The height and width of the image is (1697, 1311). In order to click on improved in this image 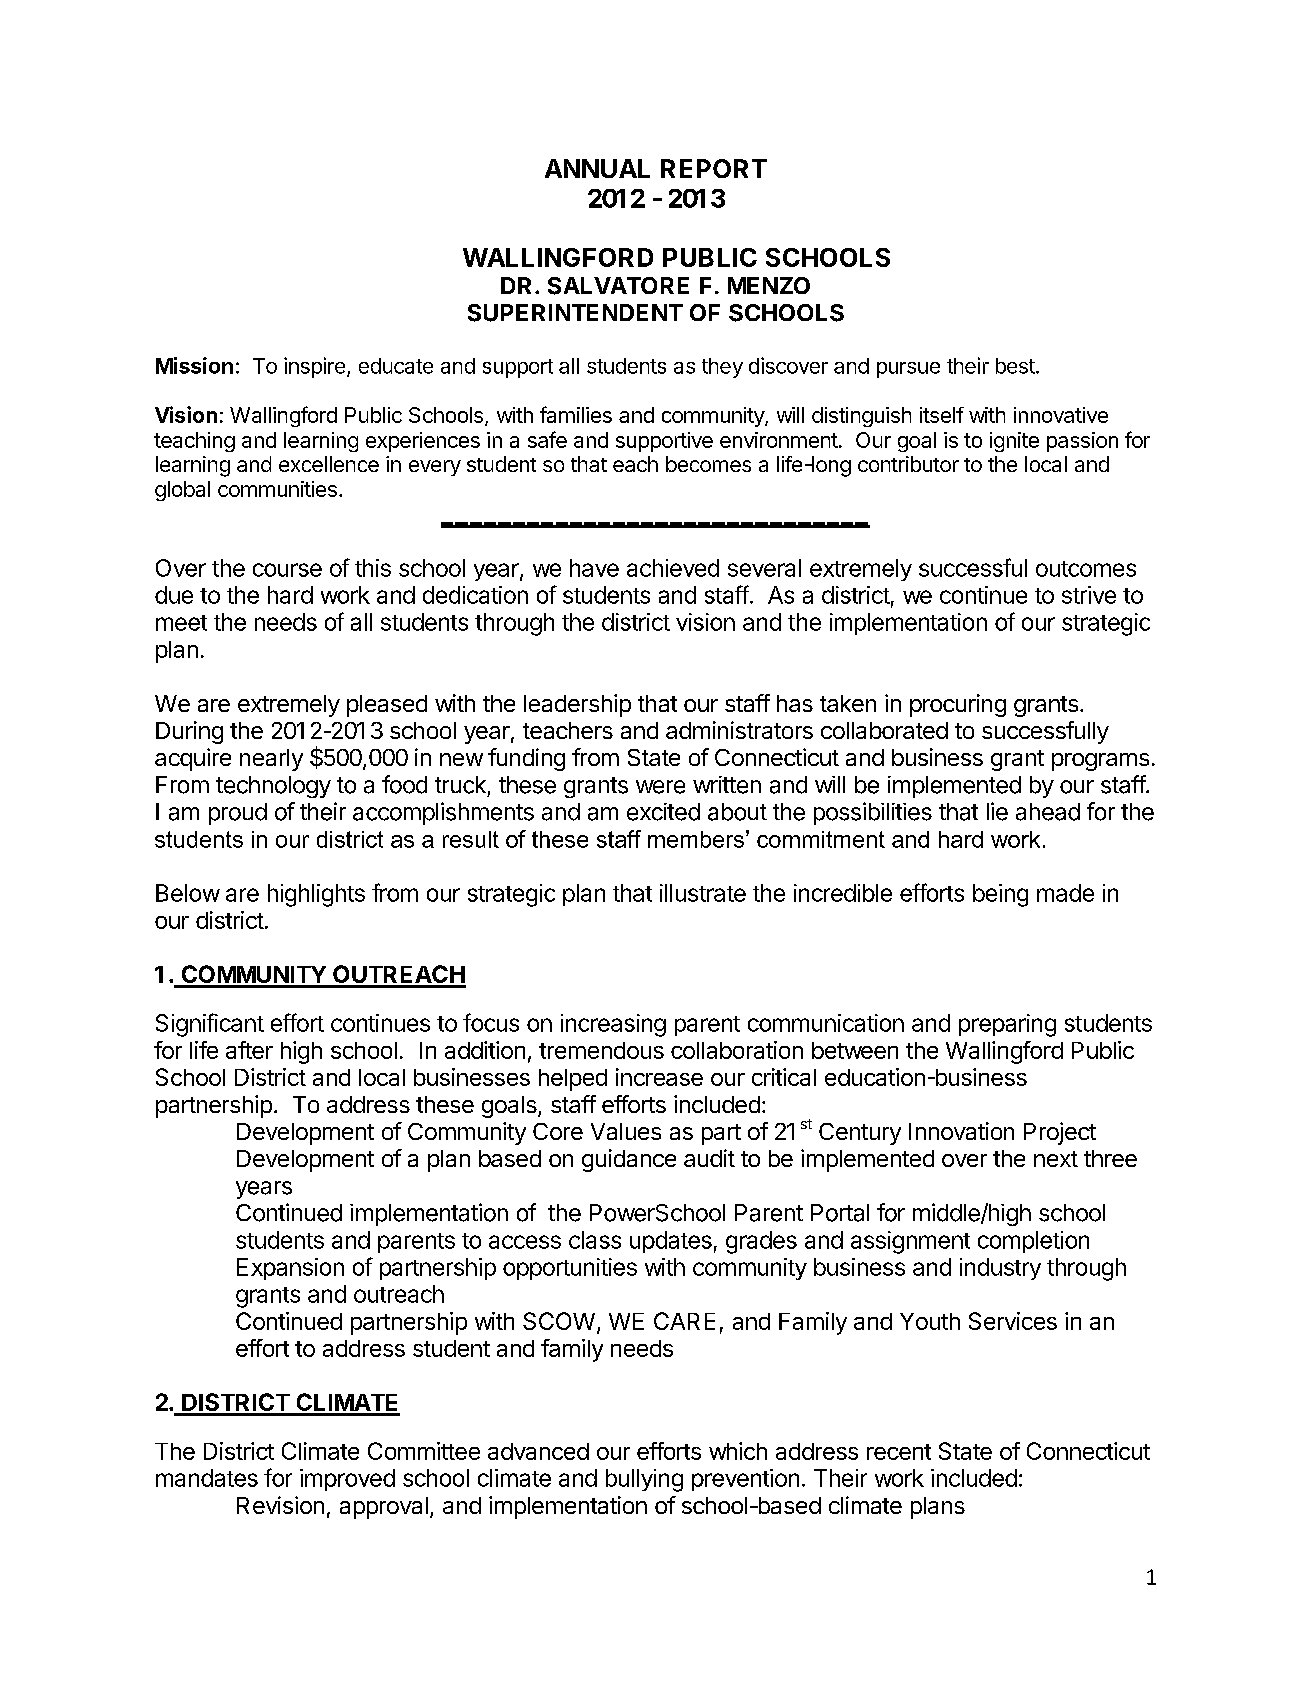, I will do `click(347, 1480)`.
